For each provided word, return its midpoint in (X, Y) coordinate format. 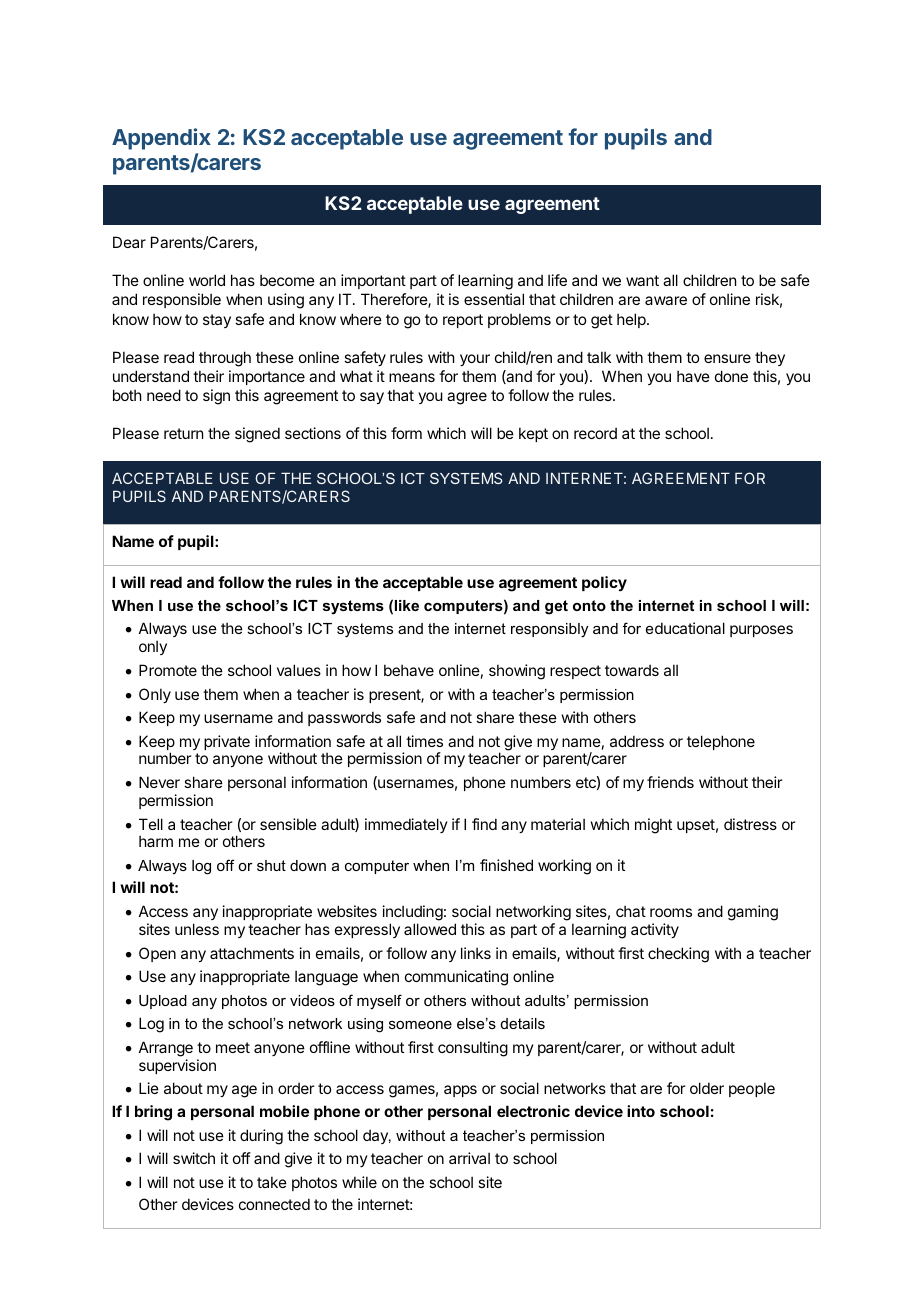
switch (194, 1158)
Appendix (161, 139)
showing (517, 672)
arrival (469, 1158)
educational (685, 628)
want (642, 280)
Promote (168, 670)
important (373, 281)
